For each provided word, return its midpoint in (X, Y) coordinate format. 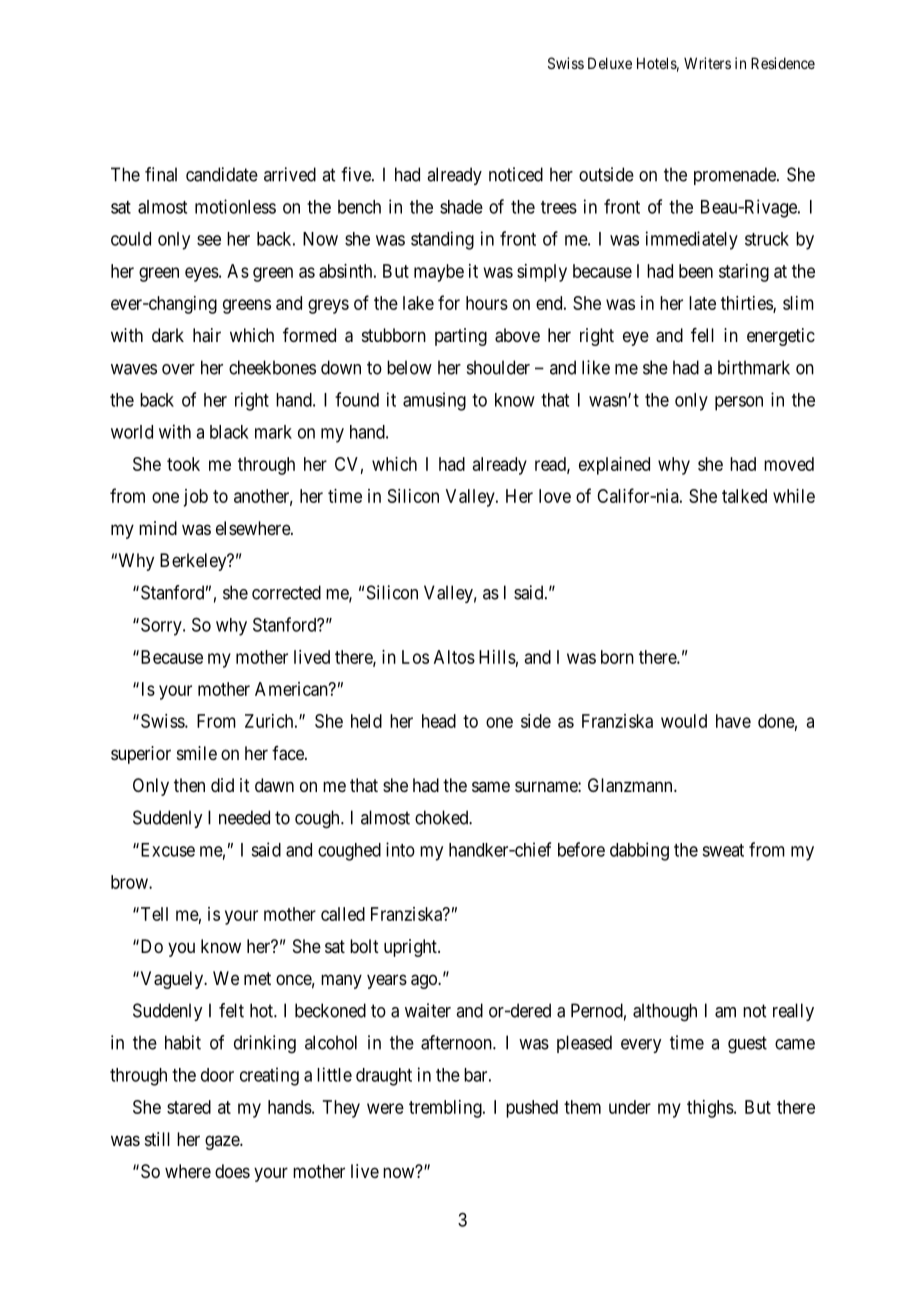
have (733, 721)
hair (207, 335)
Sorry (162, 626)
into (400, 849)
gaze (223, 1142)
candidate (222, 174)
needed (244, 817)
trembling (446, 1109)
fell (702, 335)
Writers (707, 63)
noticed (516, 174)
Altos (454, 657)
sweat (723, 850)
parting (461, 337)
